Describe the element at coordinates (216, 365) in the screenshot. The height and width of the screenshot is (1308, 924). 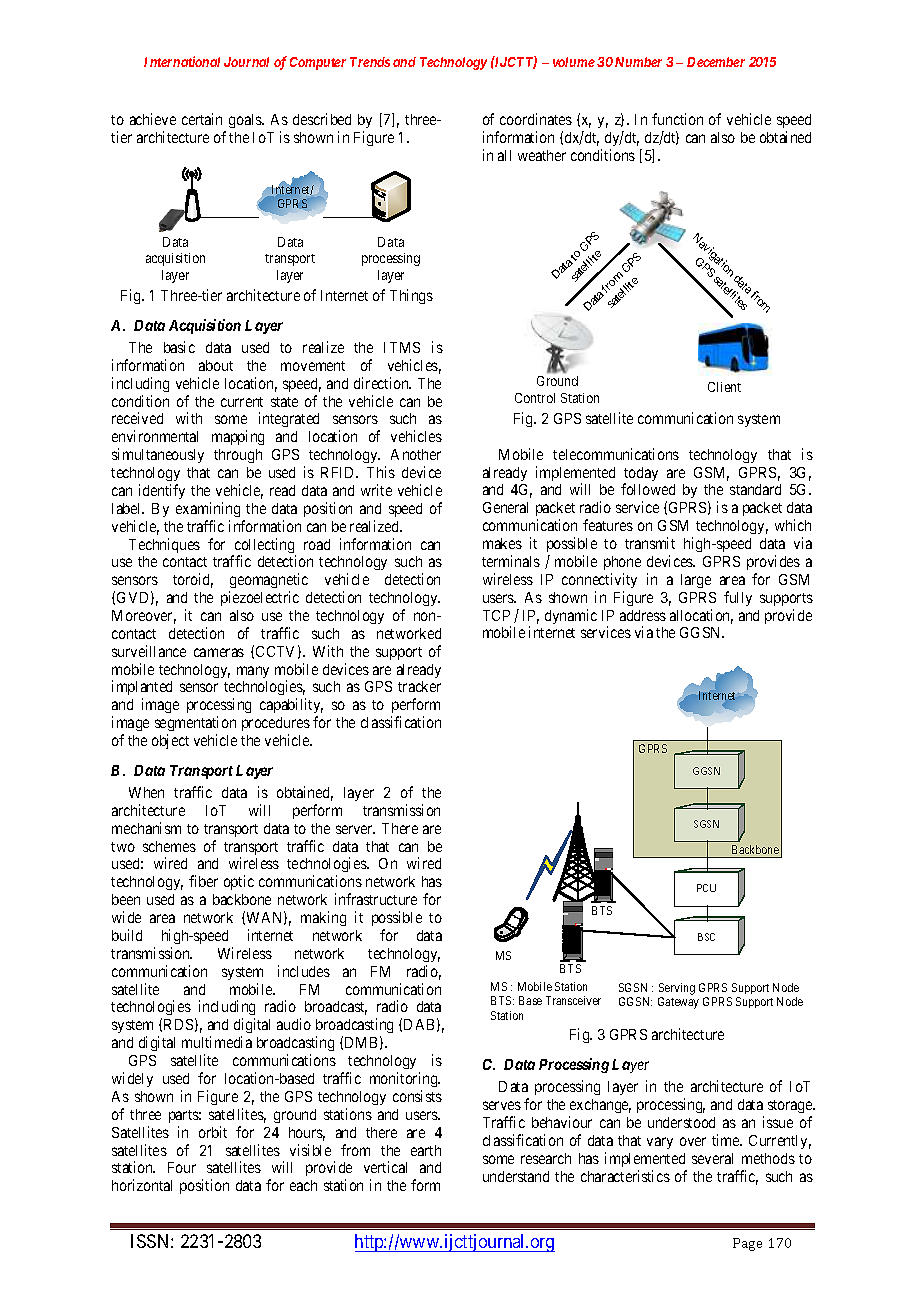
I see `about` at that location.
